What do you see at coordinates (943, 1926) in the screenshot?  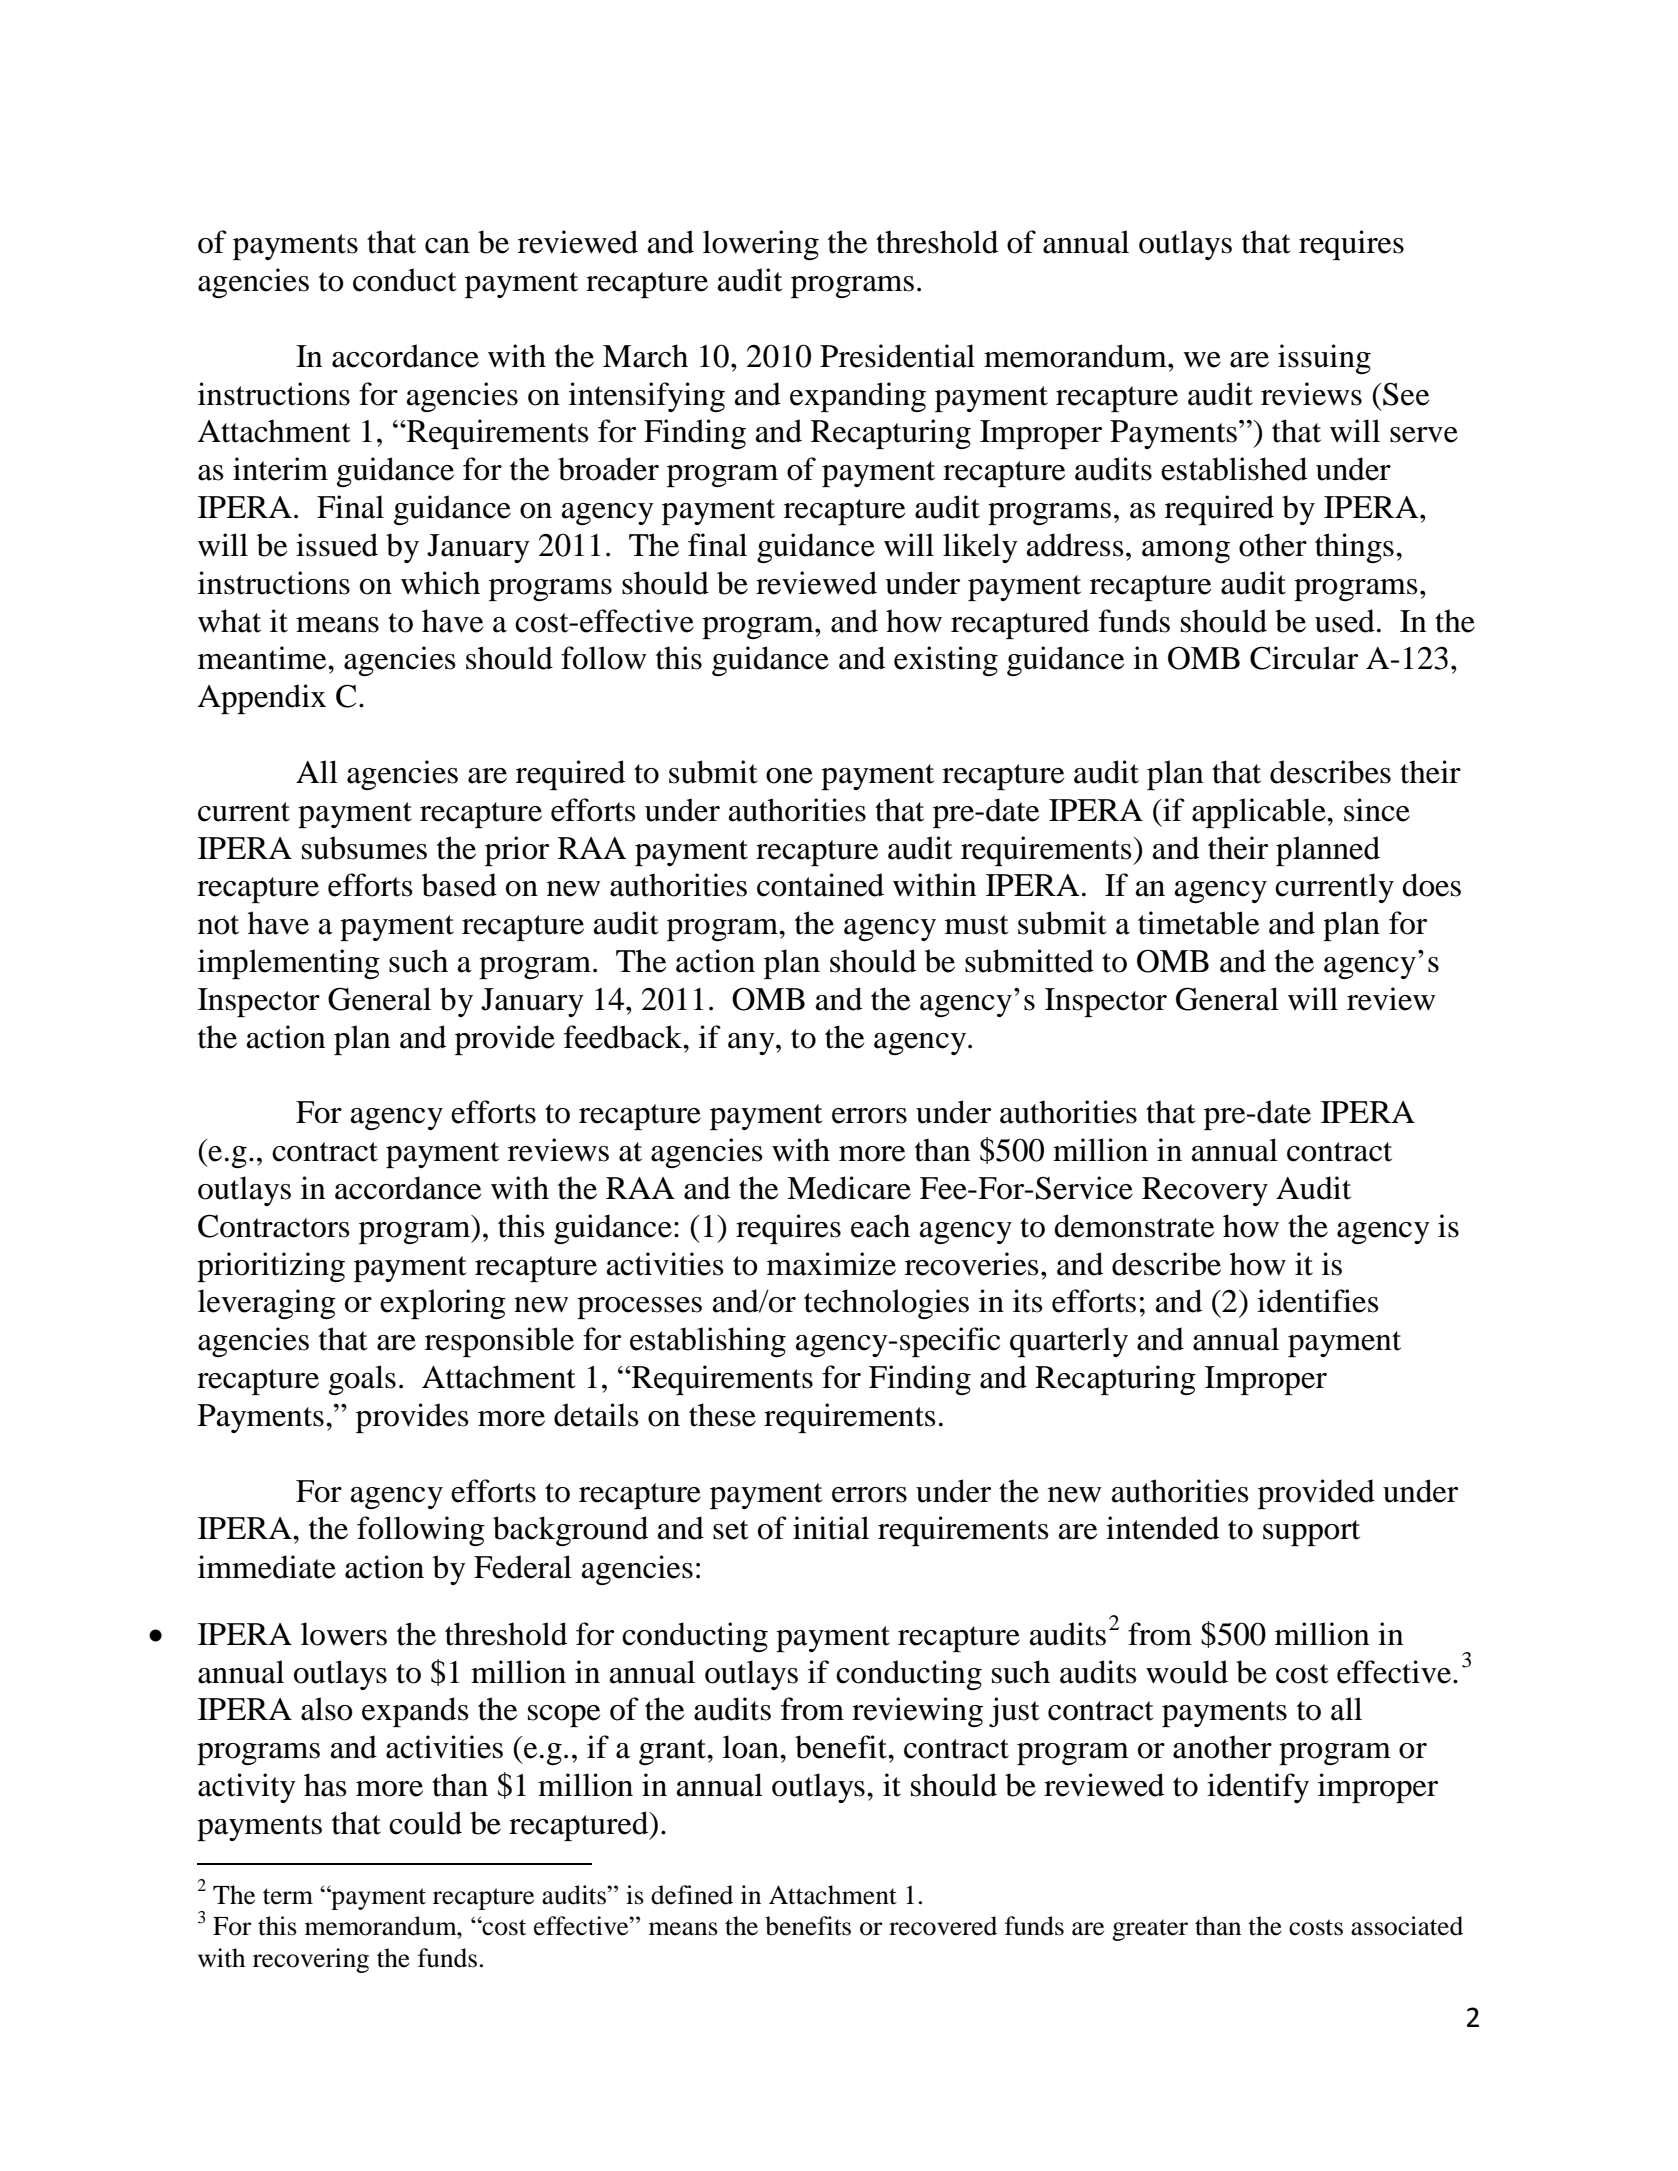 I see `recovered` at bounding box center [943, 1926].
